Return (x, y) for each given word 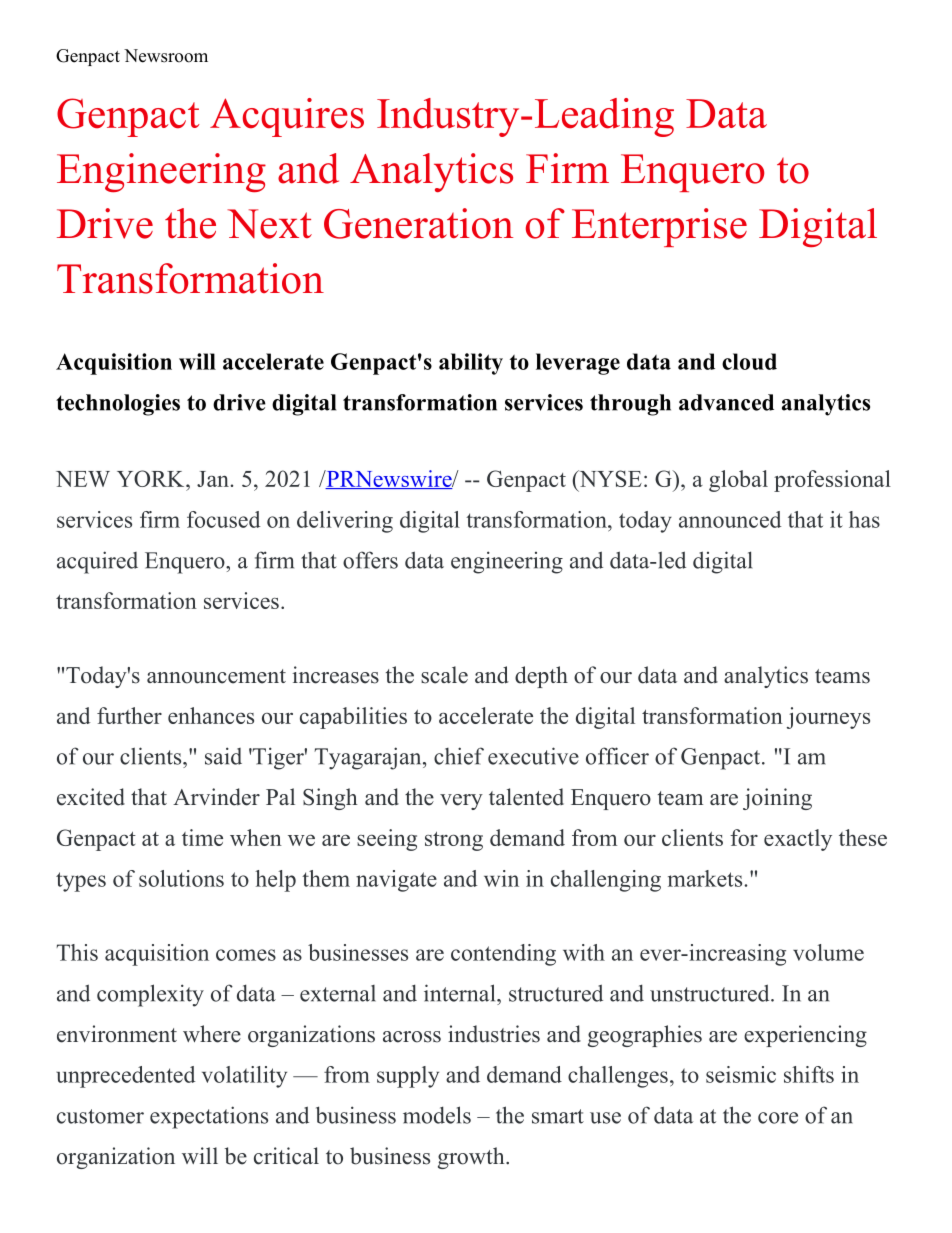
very (461, 802)
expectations (209, 1117)
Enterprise (659, 227)
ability (471, 364)
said (223, 756)
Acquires (287, 117)
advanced (726, 402)
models (437, 1115)
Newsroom (166, 56)
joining (777, 799)
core (778, 1118)
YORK (152, 478)
